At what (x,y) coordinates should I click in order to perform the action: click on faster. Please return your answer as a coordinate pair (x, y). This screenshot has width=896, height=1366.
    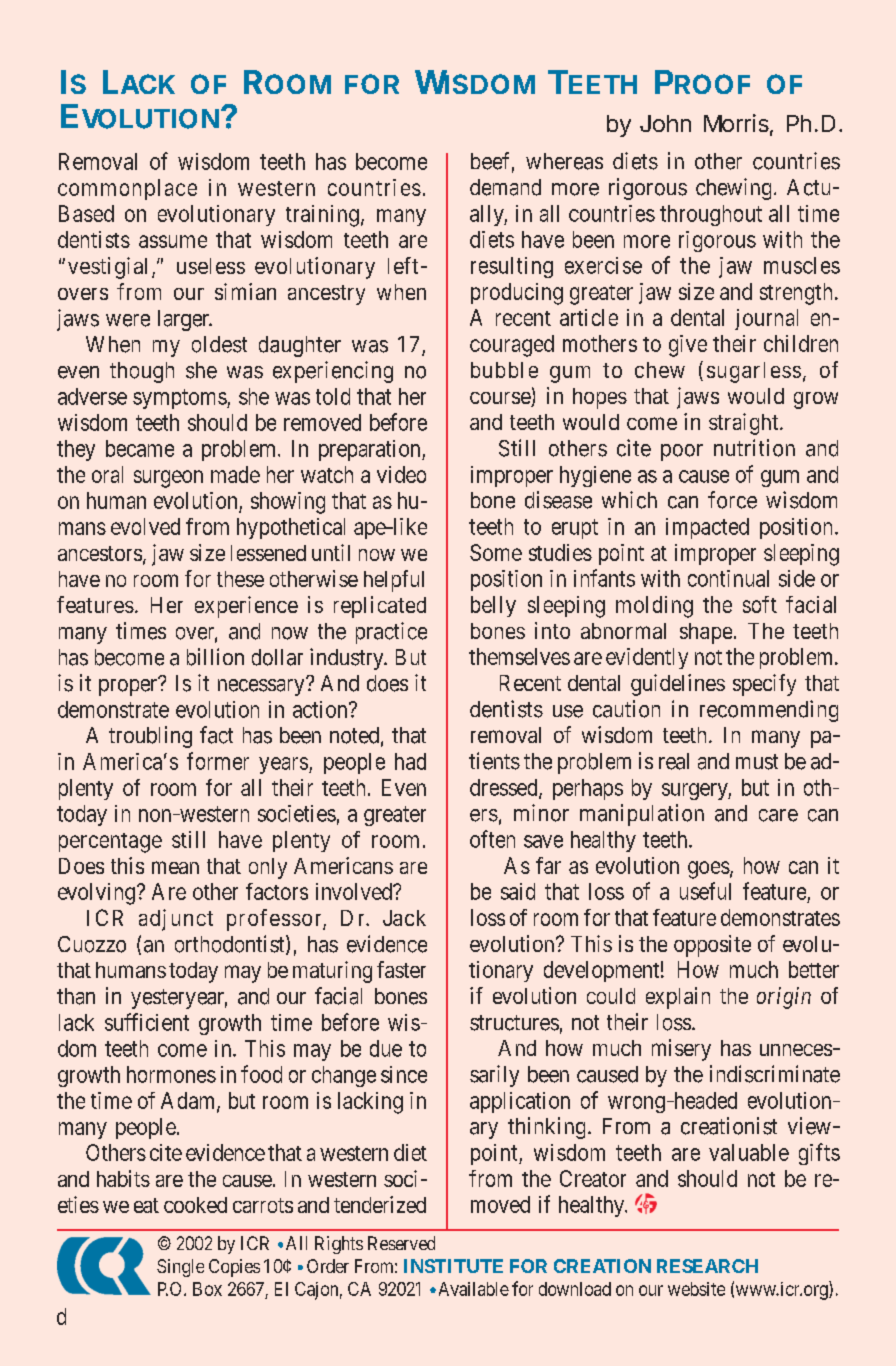
    Looking at the image, I should click on (401, 969).
